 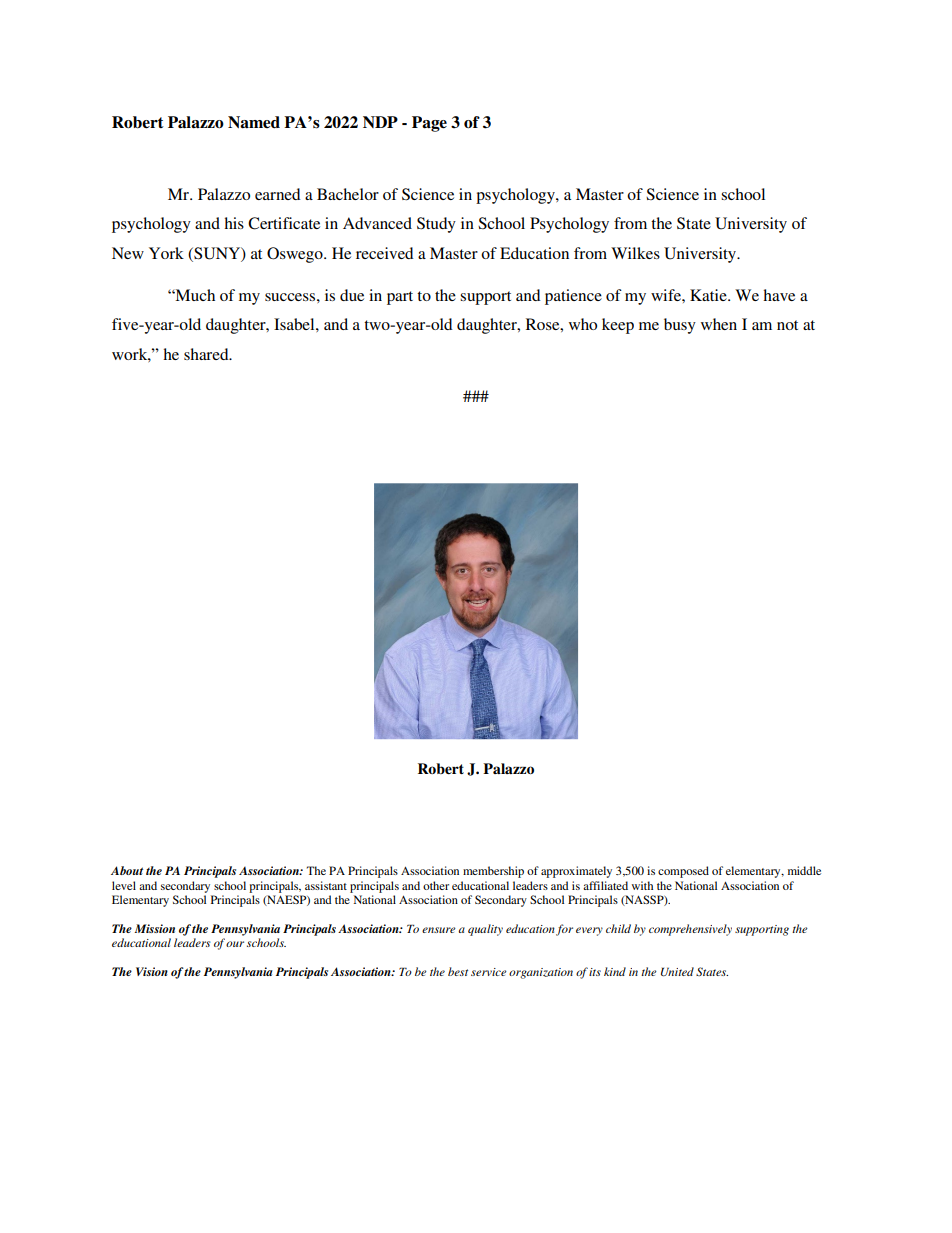 I want to click on Wilkes, so click(x=635, y=253).
